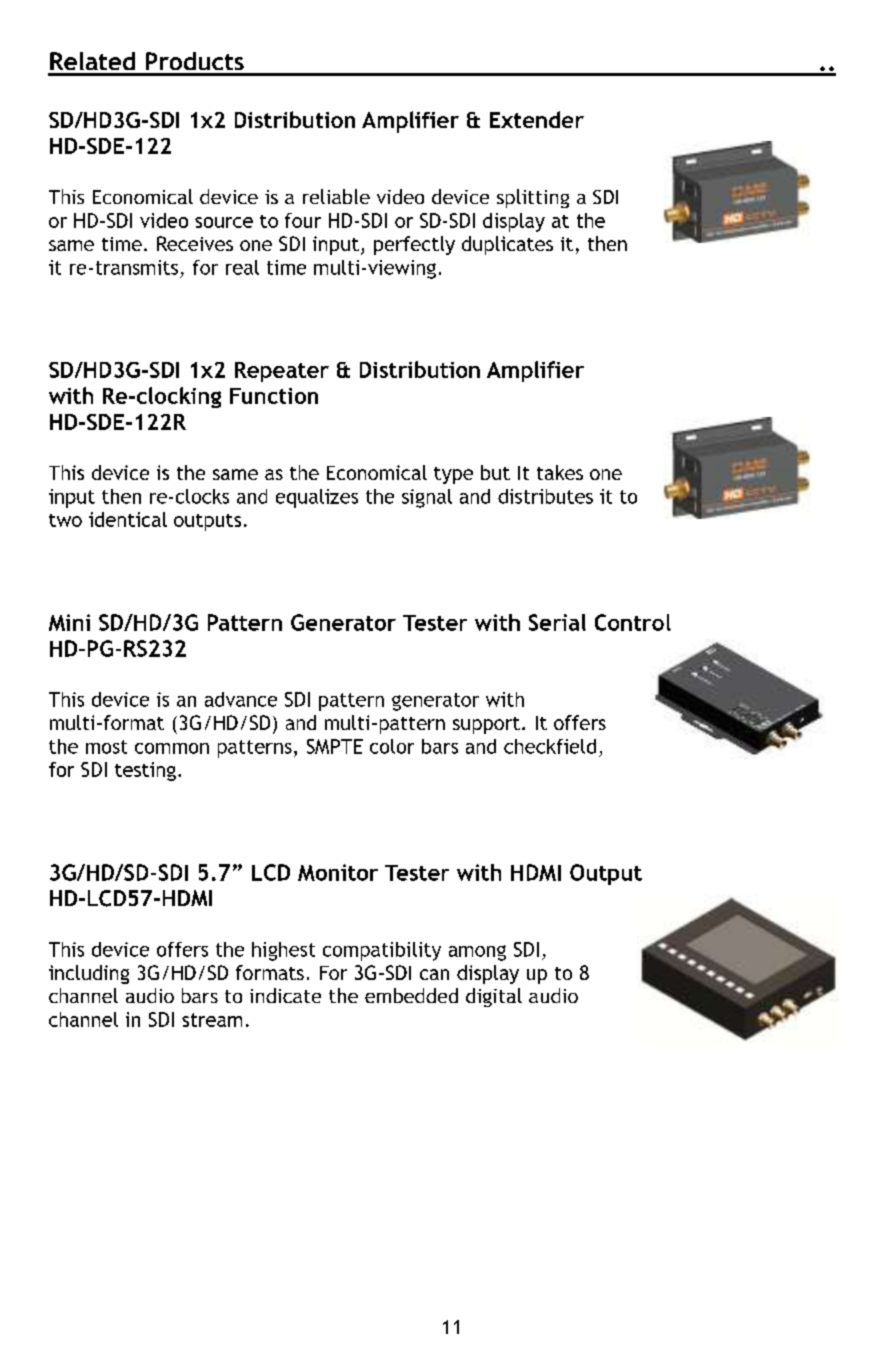  Describe the element at coordinates (89, 974) in the screenshot. I see `including` at that location.
